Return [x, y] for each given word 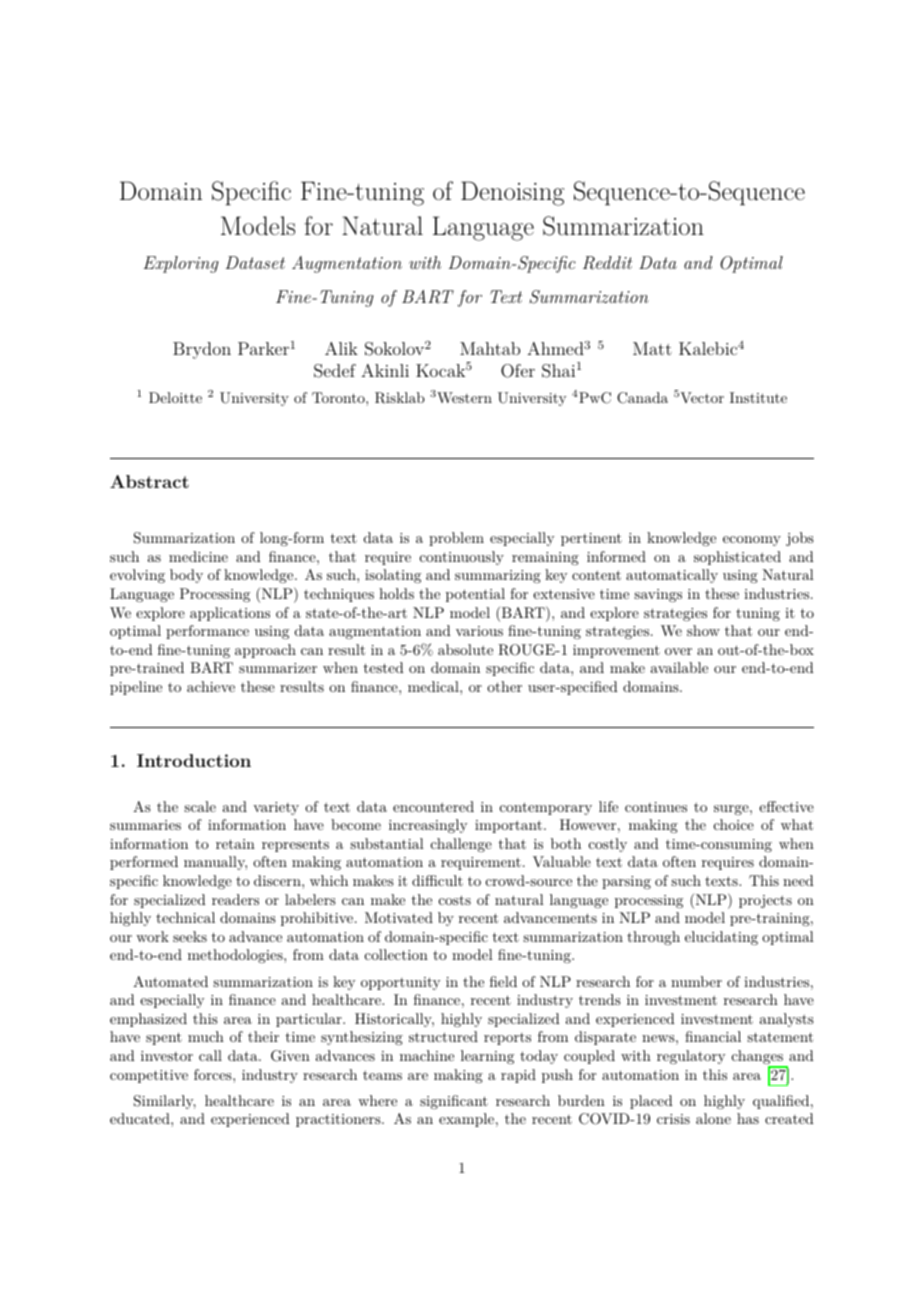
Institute [758, 397]
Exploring [181, 264]
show [703, 630]
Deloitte [175, 397]
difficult [437, 880]
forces [214, 1074]
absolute [465, 649]
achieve [211, 686]
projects [765, 901]
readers [235, 899]
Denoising [512, 193]
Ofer [518, 371]
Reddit [607, 263]
